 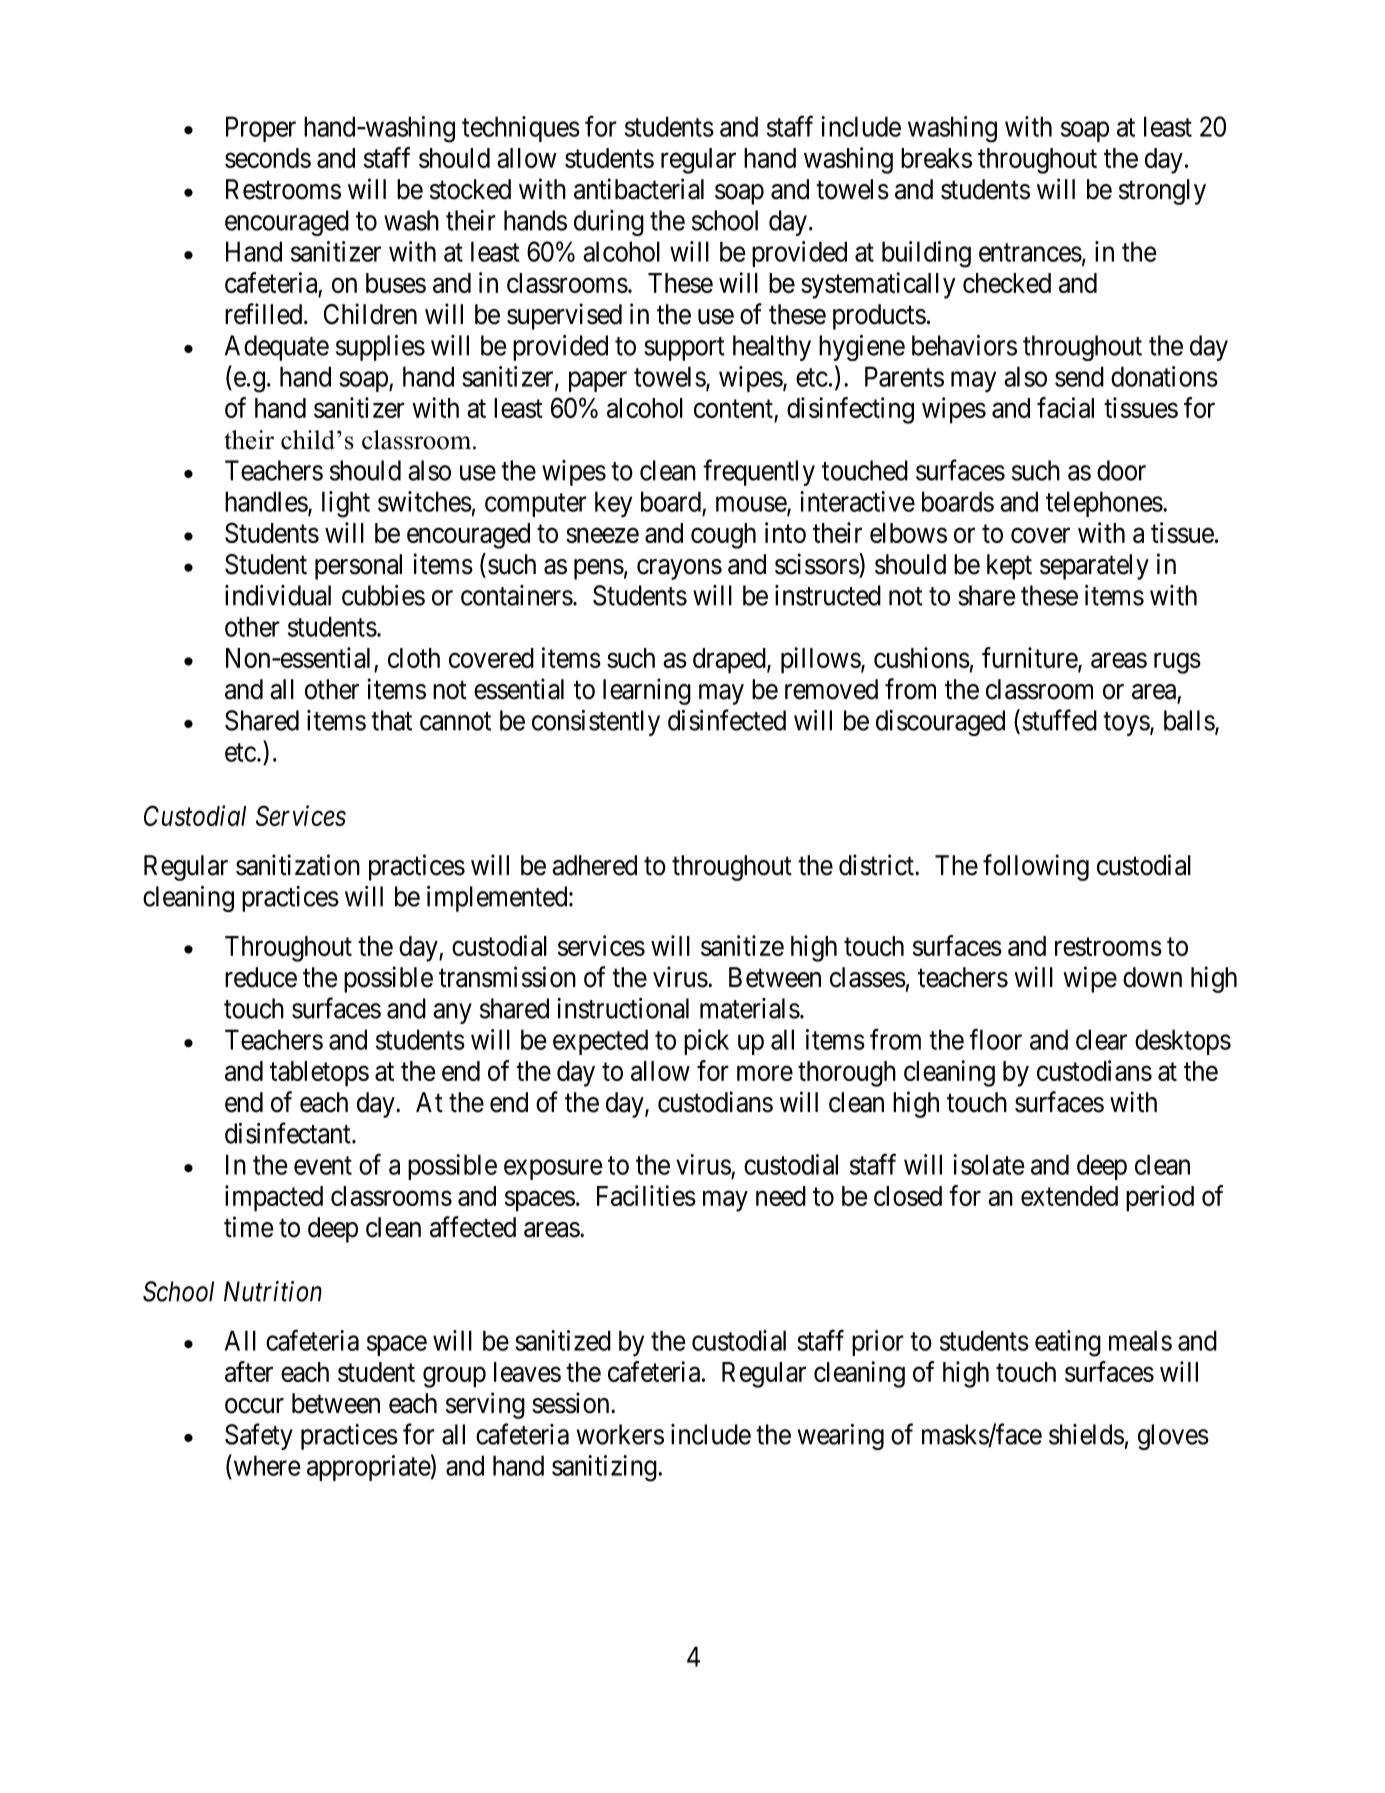 I want to click on Safety, so click(x=259, y=1436).
